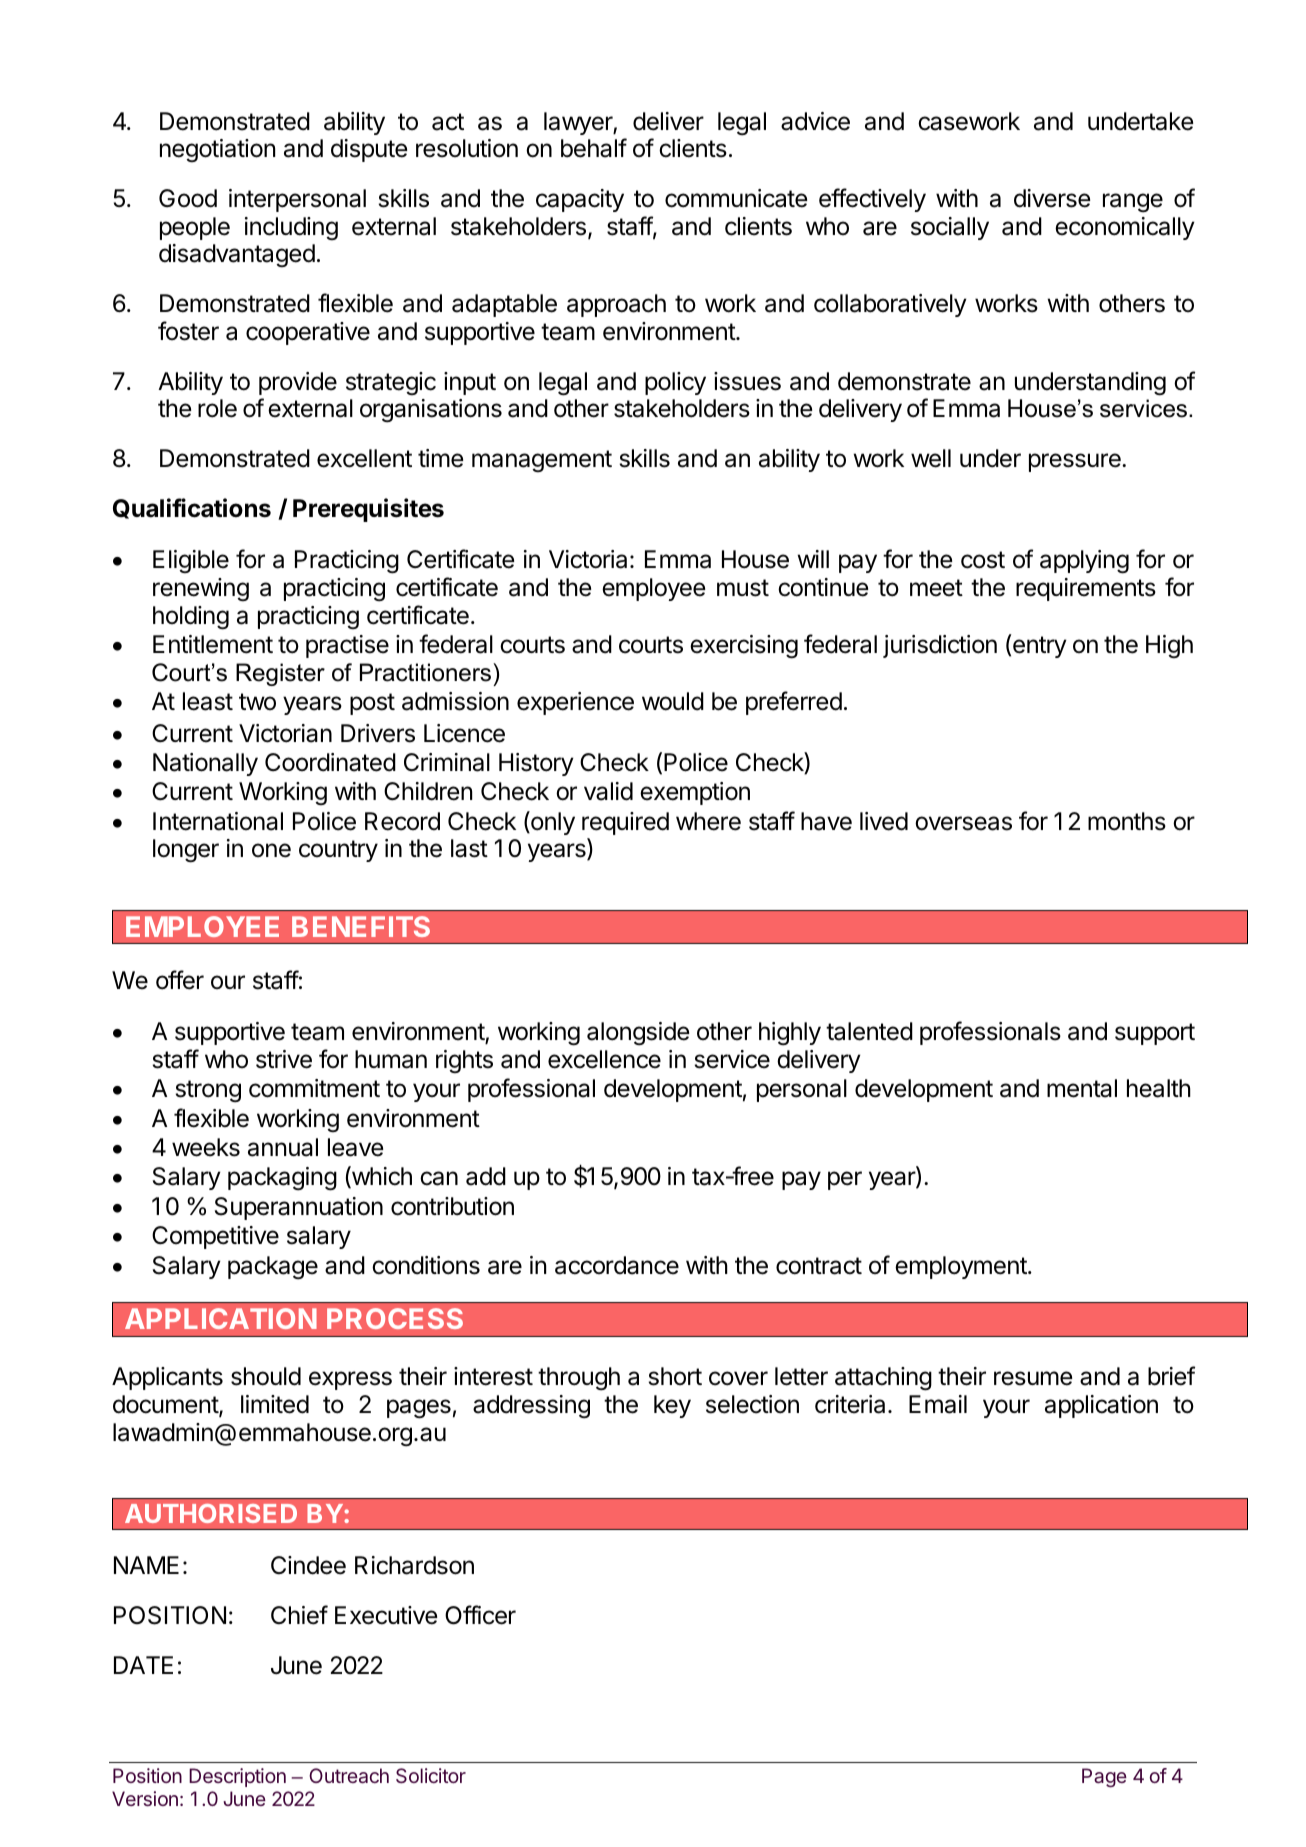  What do you see at coordinates (192, 508) in the screenshot?
I see `Qualifications` at bounding box center [192, 508].
